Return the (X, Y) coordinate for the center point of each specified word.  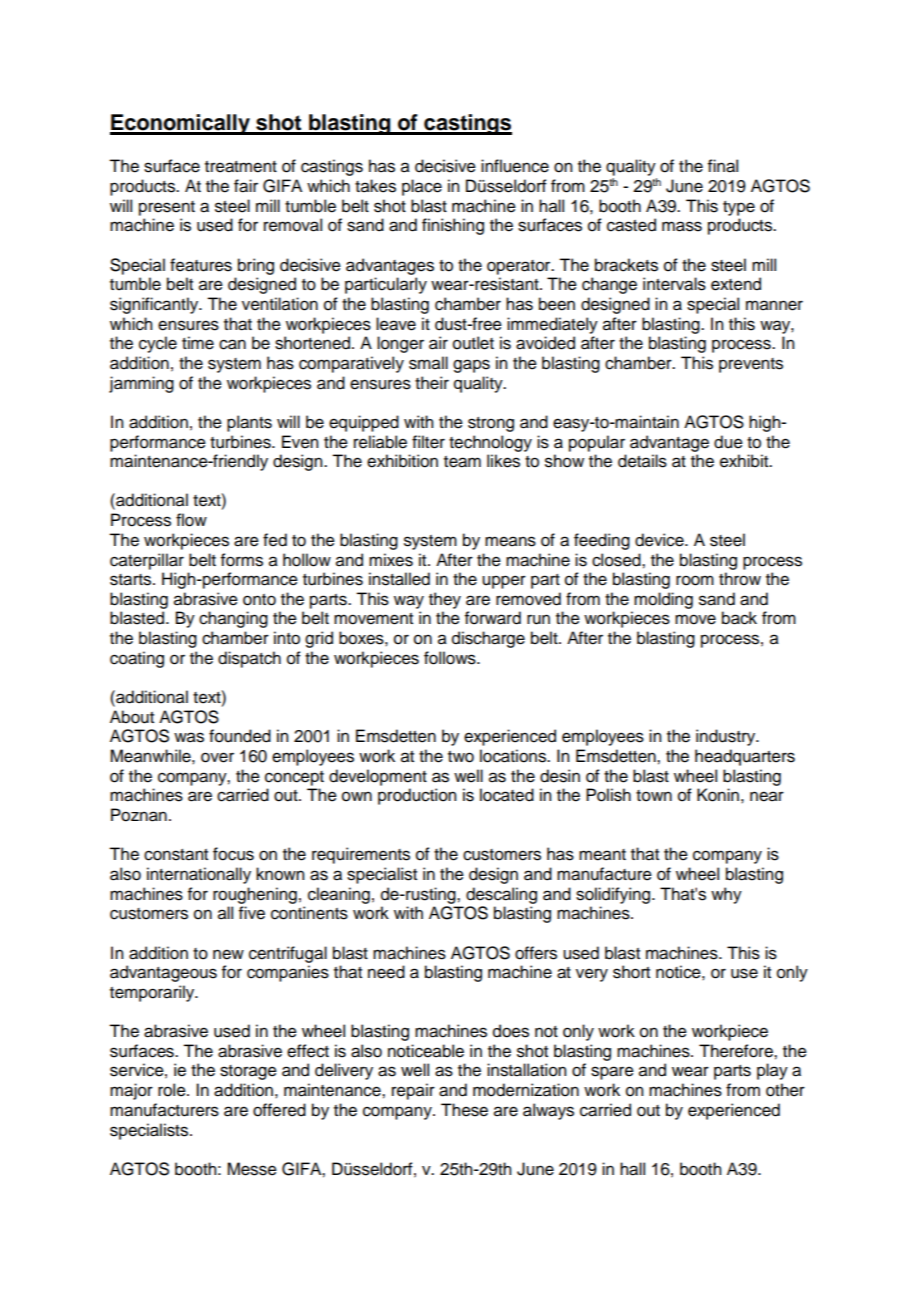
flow (191, 520)
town (654, 796)
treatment (241, 167)
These (464, 1110)
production (417, 796)
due (728, 442)
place (422, 187)
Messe (252, 1169)
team (462, 462)
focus (233, 854)
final (723, 166)
